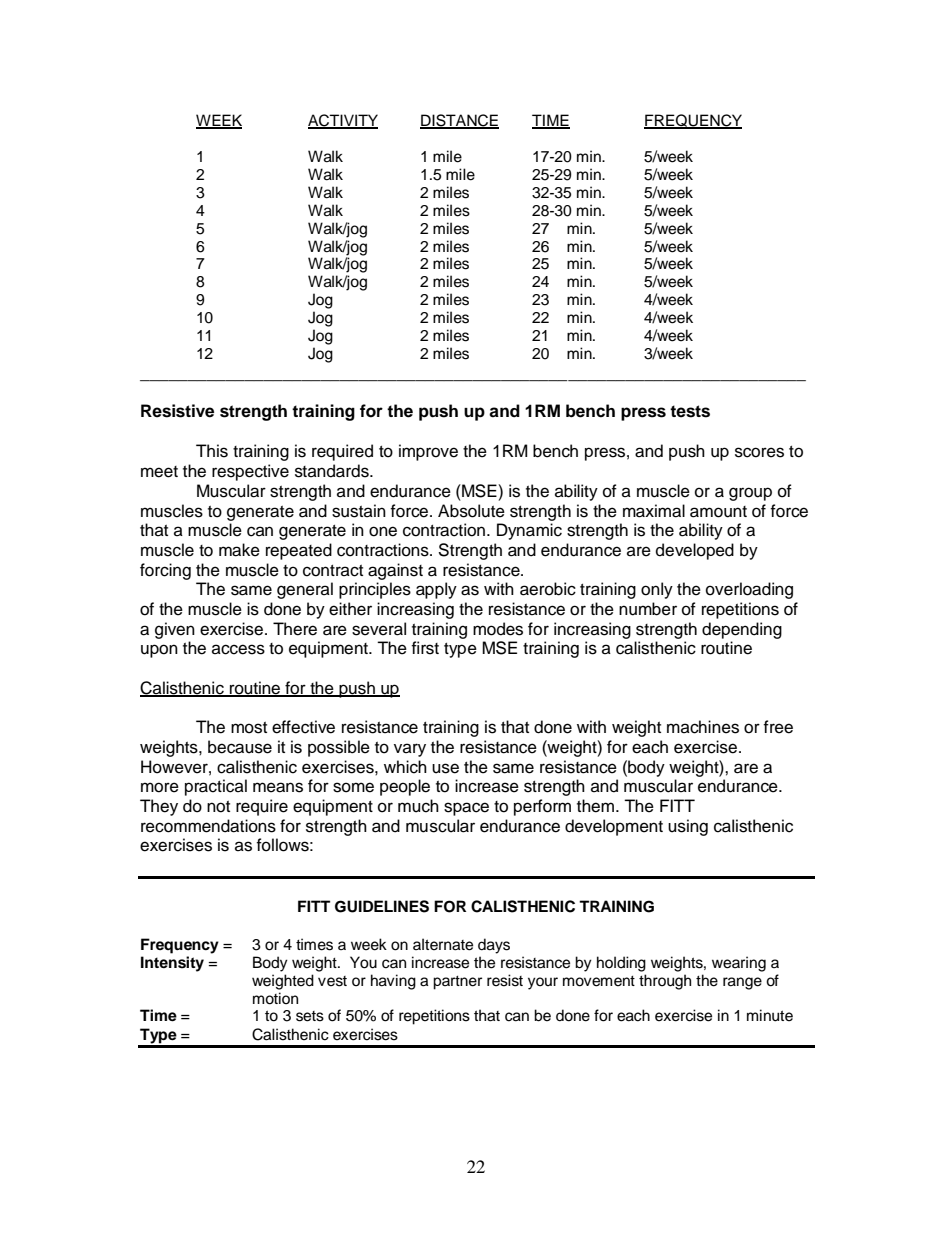  I want to click on tests, so click(690, 411).
